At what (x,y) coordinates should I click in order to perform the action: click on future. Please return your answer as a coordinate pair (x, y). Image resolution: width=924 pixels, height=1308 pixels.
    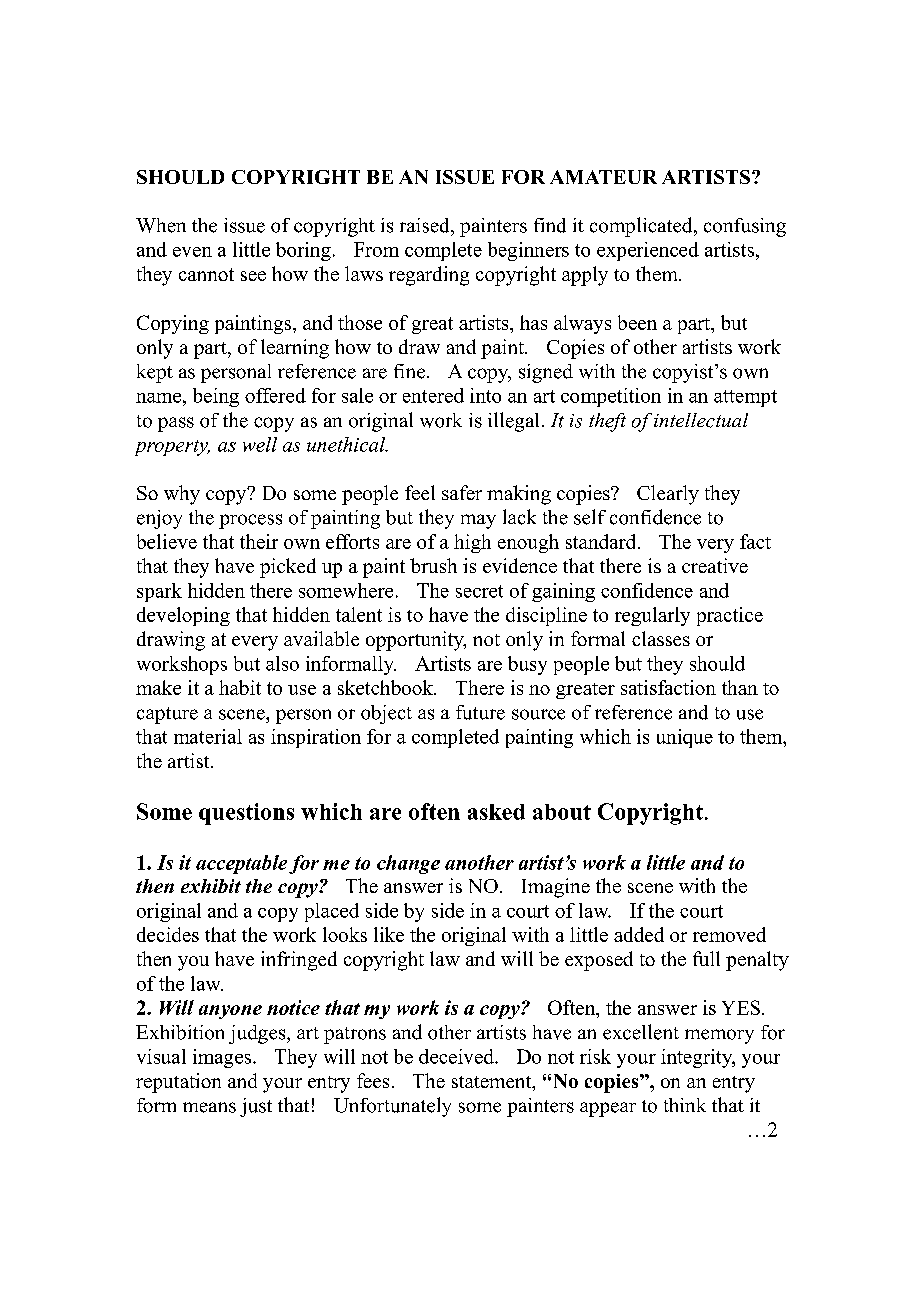
    Looking at the image, I should click on (480, 712).
